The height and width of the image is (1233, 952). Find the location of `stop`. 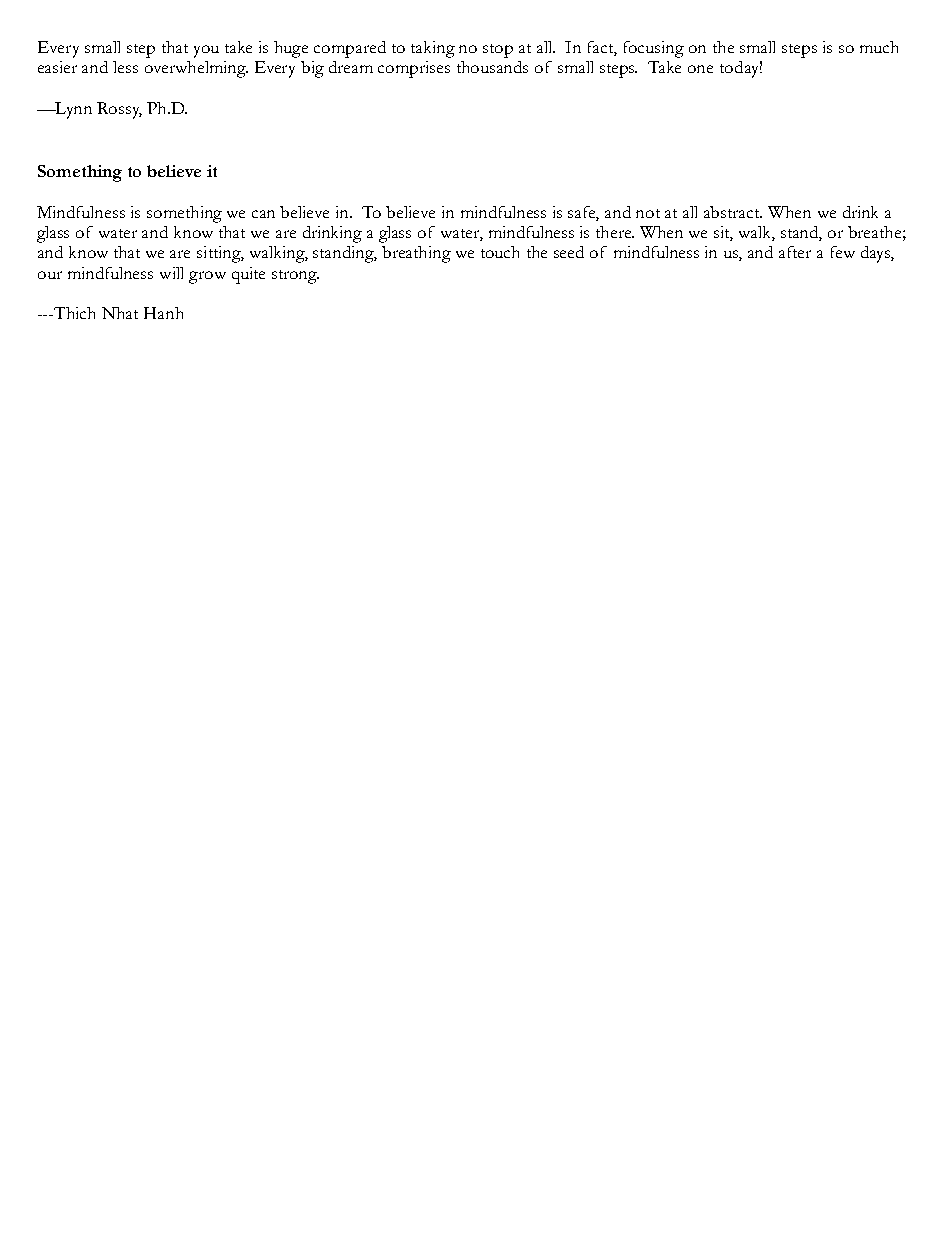

stop is located at coordinates (498, 51).
